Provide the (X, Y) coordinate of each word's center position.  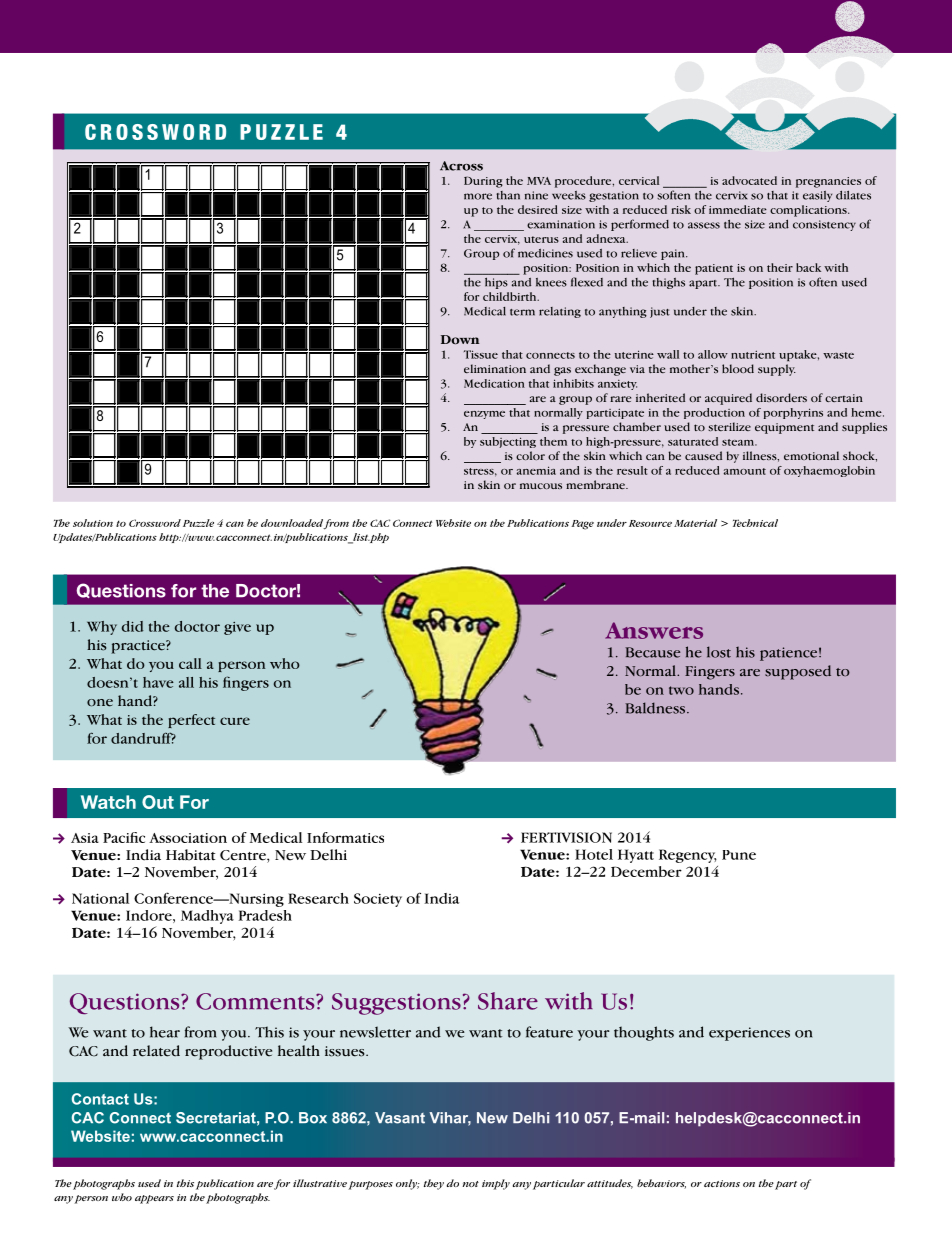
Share (508, 1001)
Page (582, 525)
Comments (256, 1001)
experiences (749, 1034)
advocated (749, 180)
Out (158, 802)
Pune (739, 855)
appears (154, 1199)
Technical (755, 523)
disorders (781, 397)
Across (461, 166)
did (133, 626)
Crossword (155, 523)
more (478, 196)
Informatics (345, 837)
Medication (494, 383)
